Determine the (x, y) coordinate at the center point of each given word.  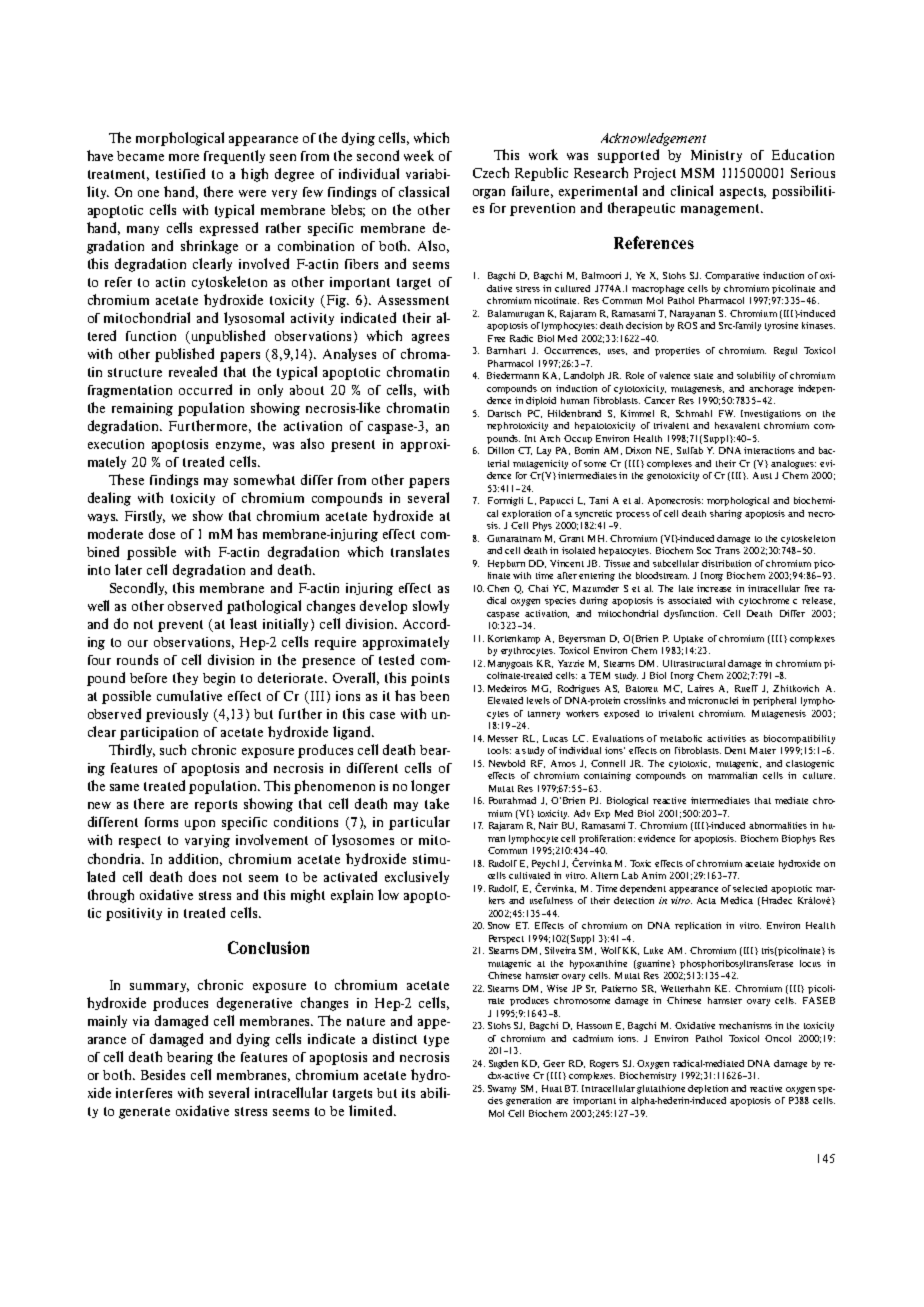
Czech (491, 172)
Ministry (716, 156)
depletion (708, 1089)
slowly (431, 606)
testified (180, 173)
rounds (137, 659)
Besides (163, 1074)
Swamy (502, 1089)
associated (689, 600)
